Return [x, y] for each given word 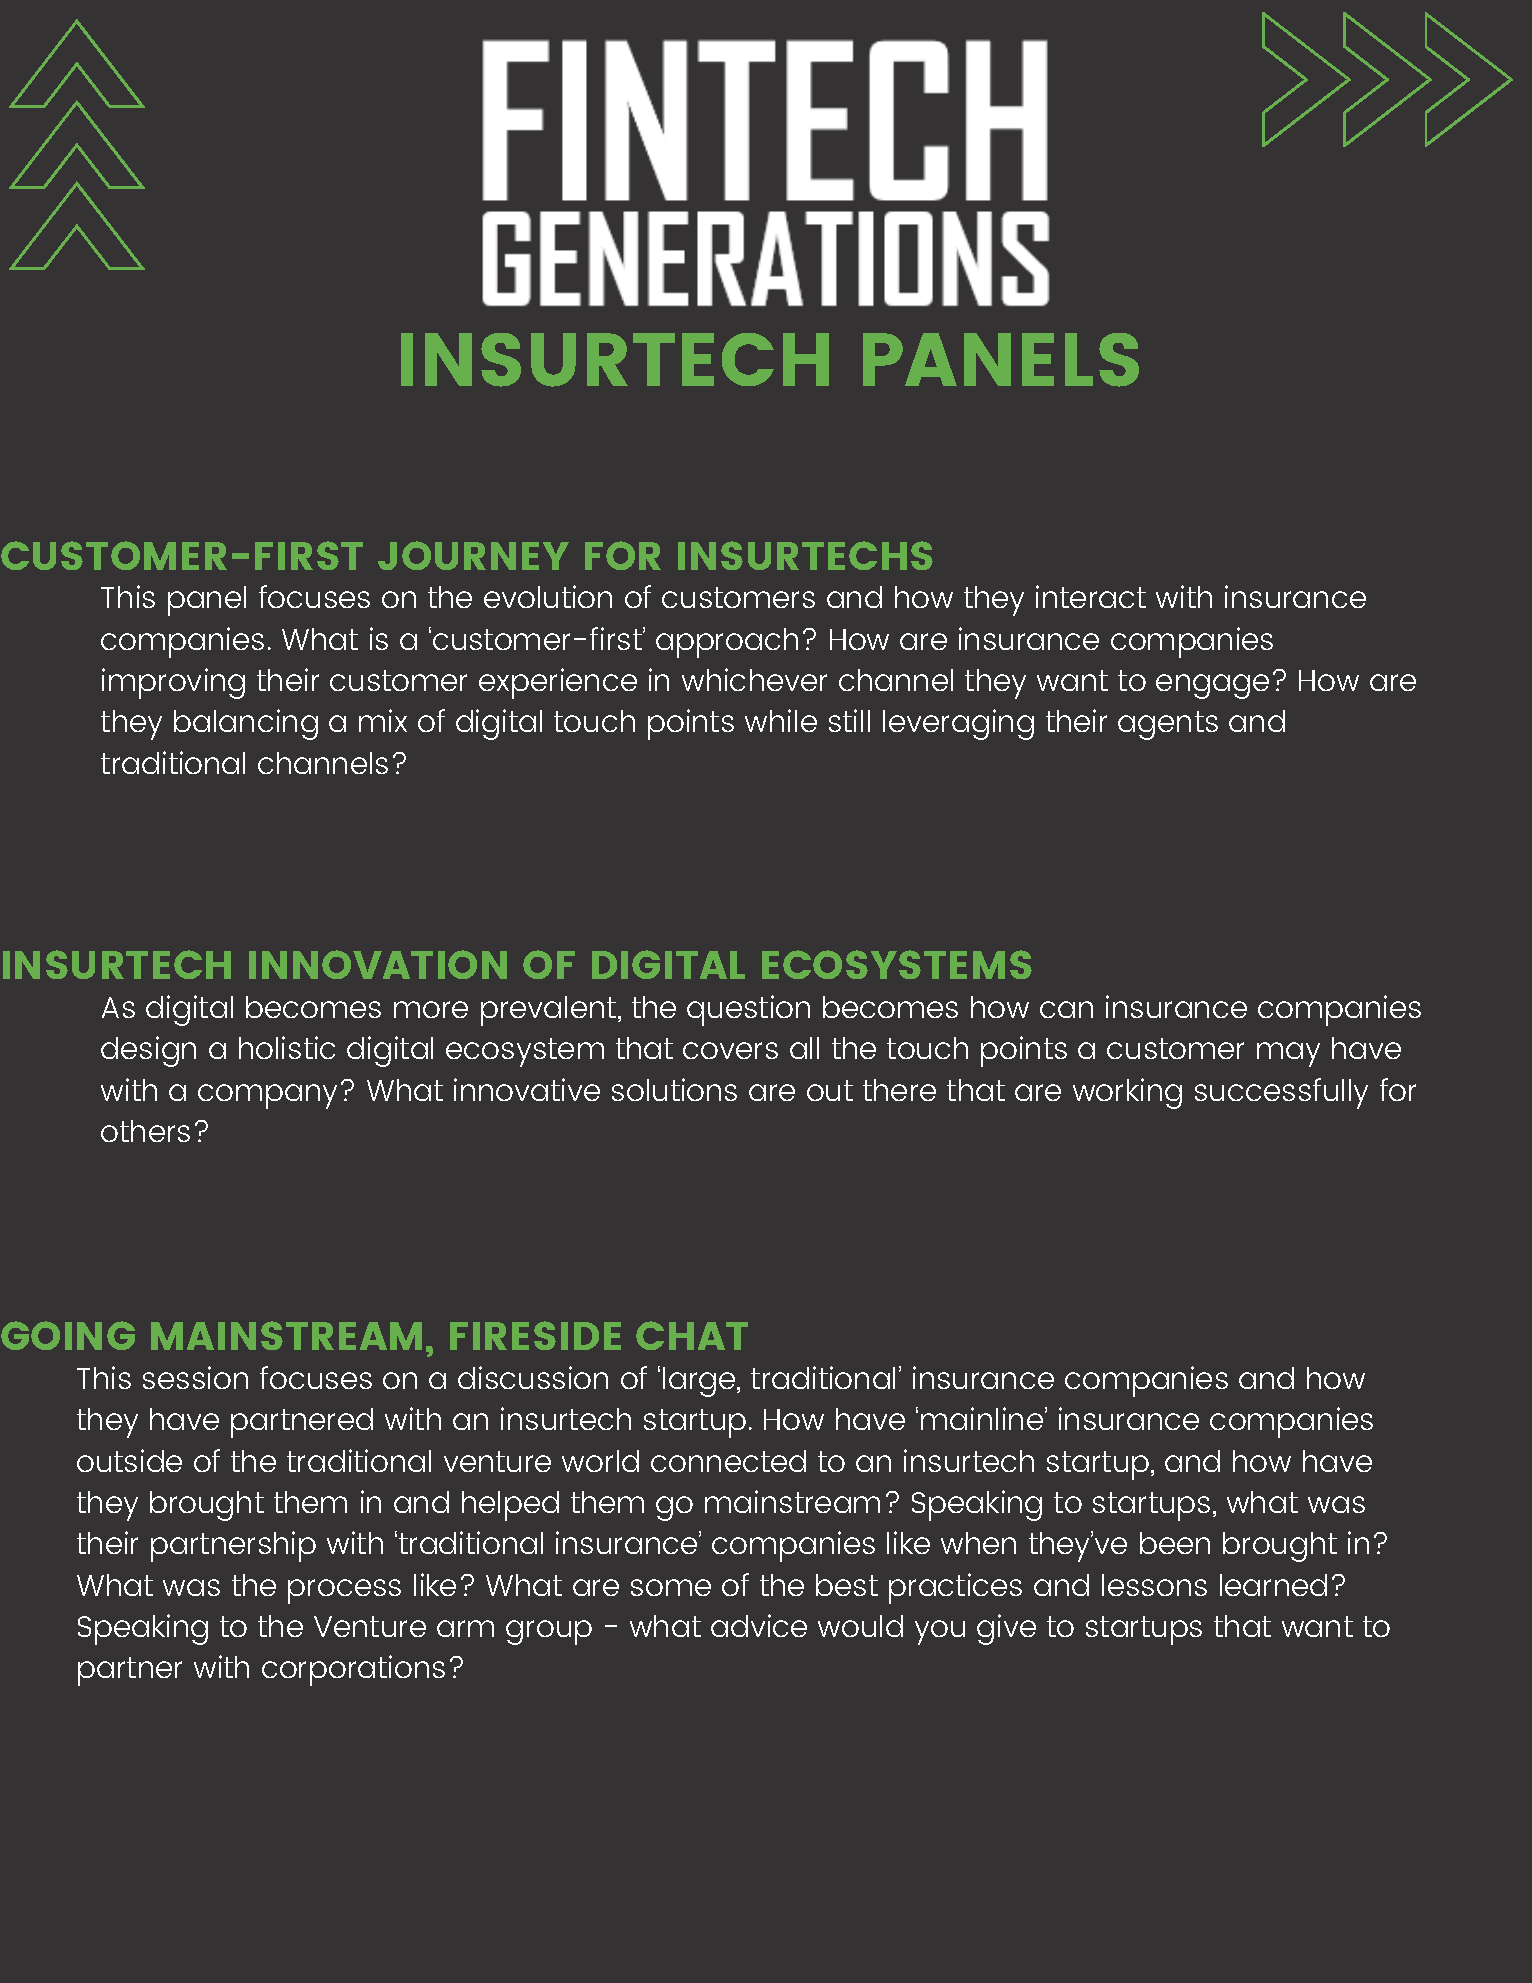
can [1066, 1009]
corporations [353, 1670]
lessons [1154, 1585]
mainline [983, 1418]
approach [727, 643]
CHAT [692, 1335]
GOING [68, 1335]
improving [173, 683]
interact [1091, 596]
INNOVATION [378, 964]
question [748, 1010]
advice [759, 1625]
